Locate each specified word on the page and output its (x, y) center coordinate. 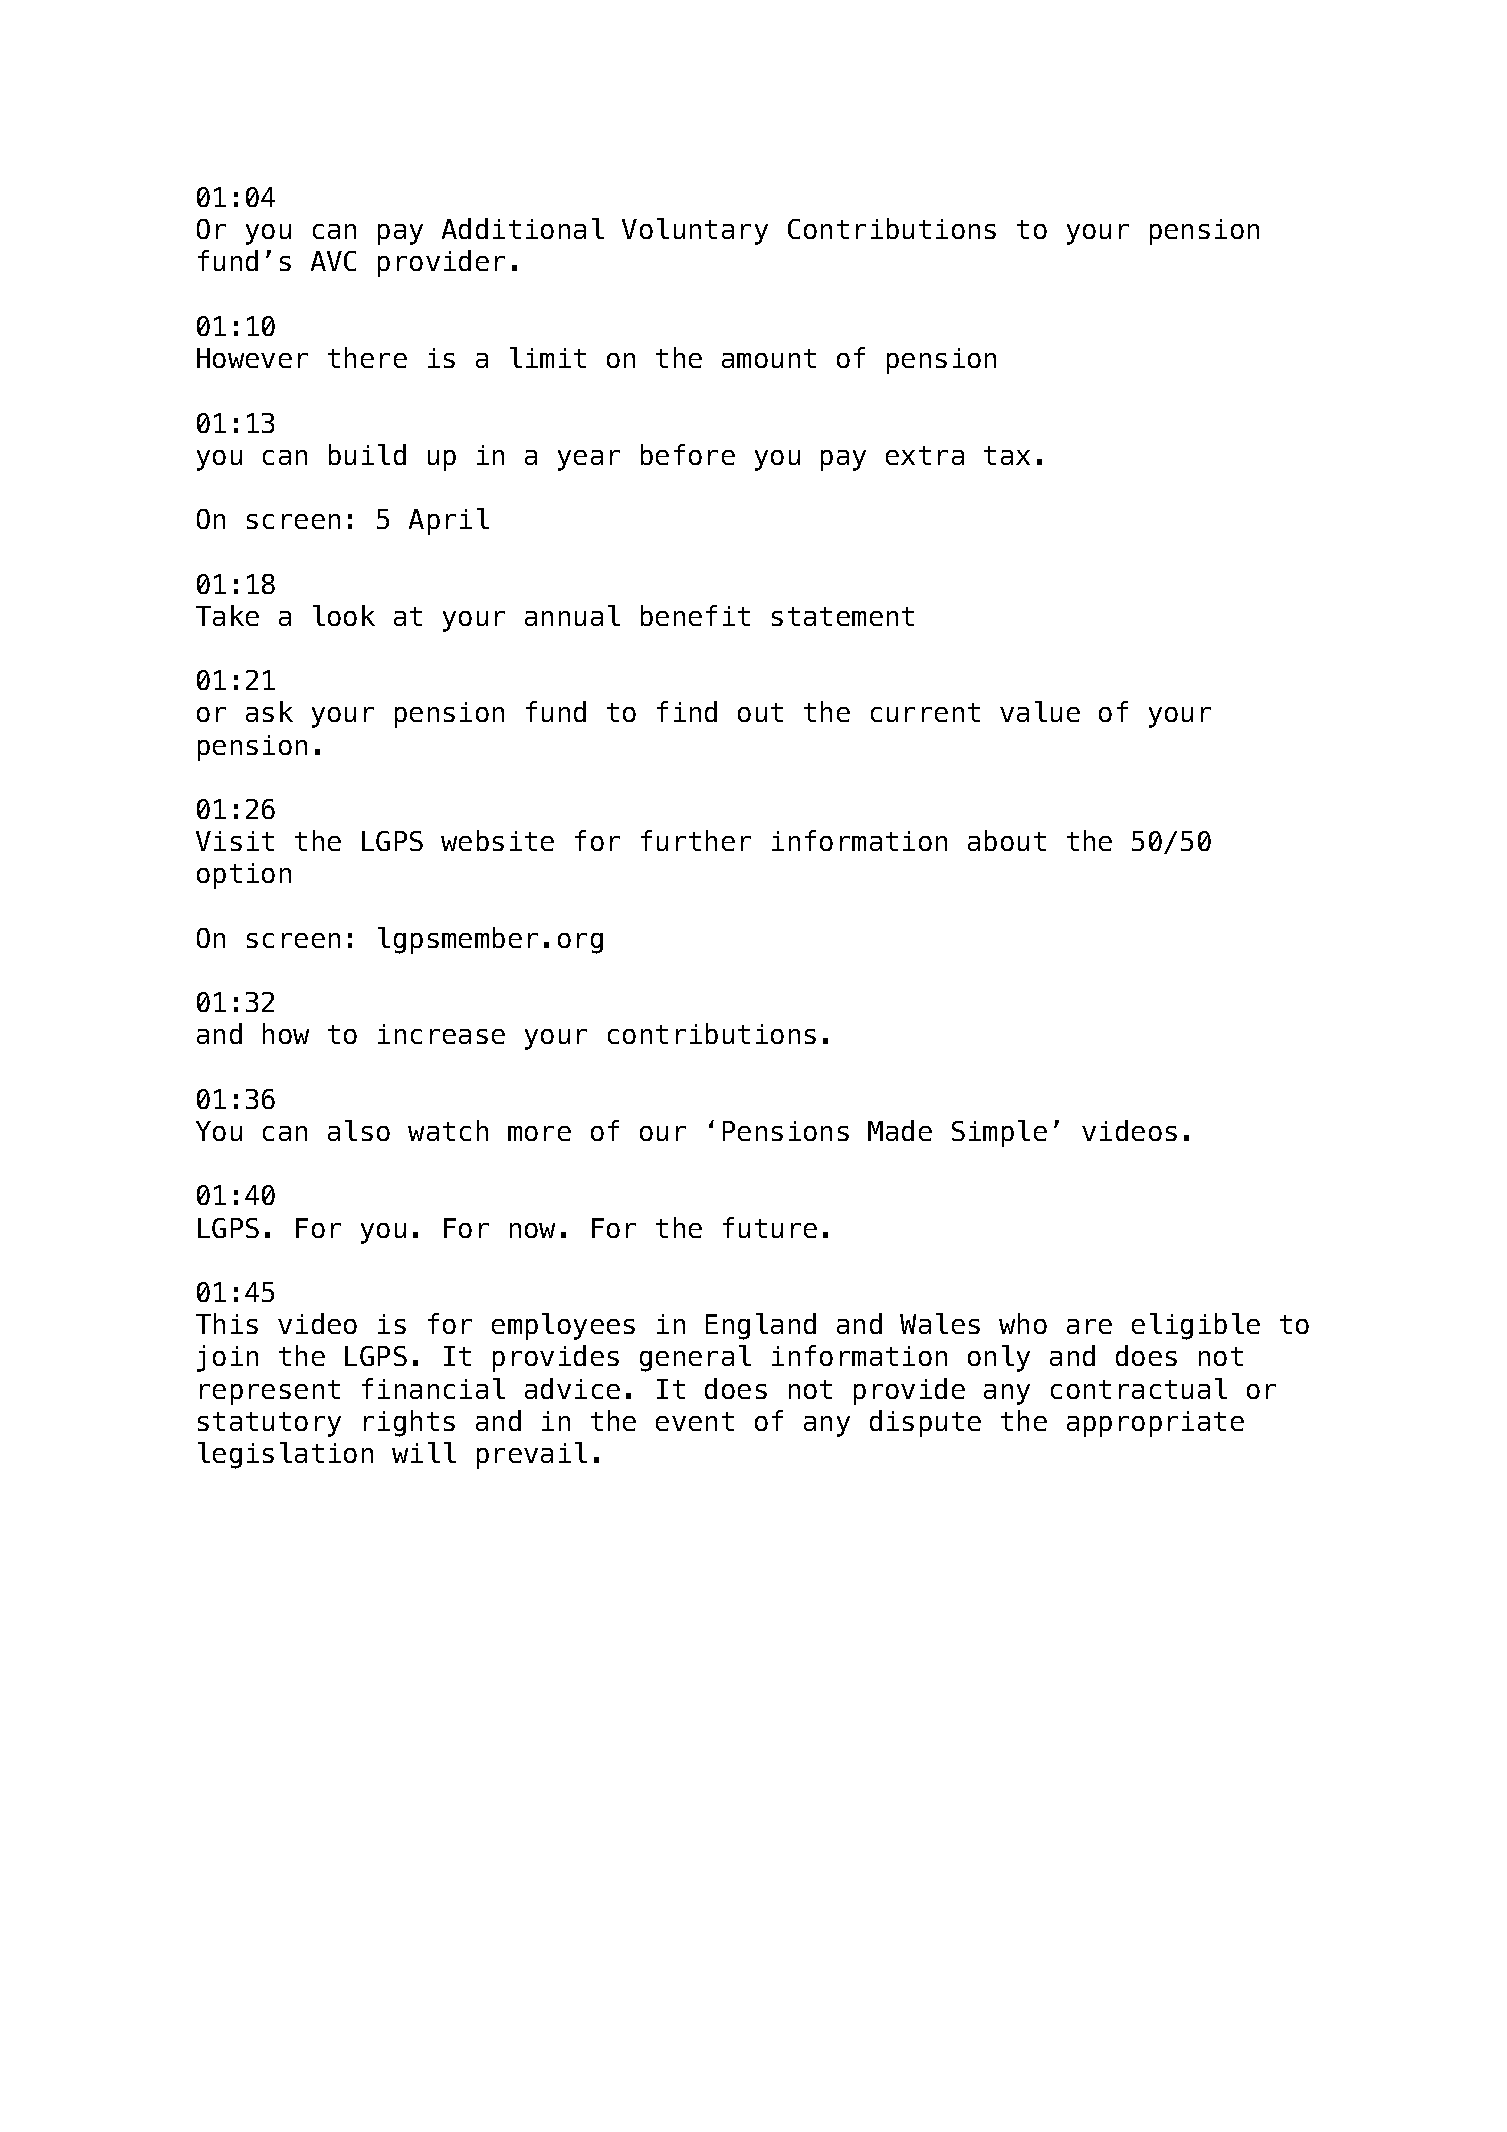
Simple (999, 1133)
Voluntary (695, 231)
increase (441, 1034)
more (539, 1133)
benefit (695, 615)
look (344, 615)
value (1040, 711)
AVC (333, 261)
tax (1007, 455)
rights (409, 1423)
